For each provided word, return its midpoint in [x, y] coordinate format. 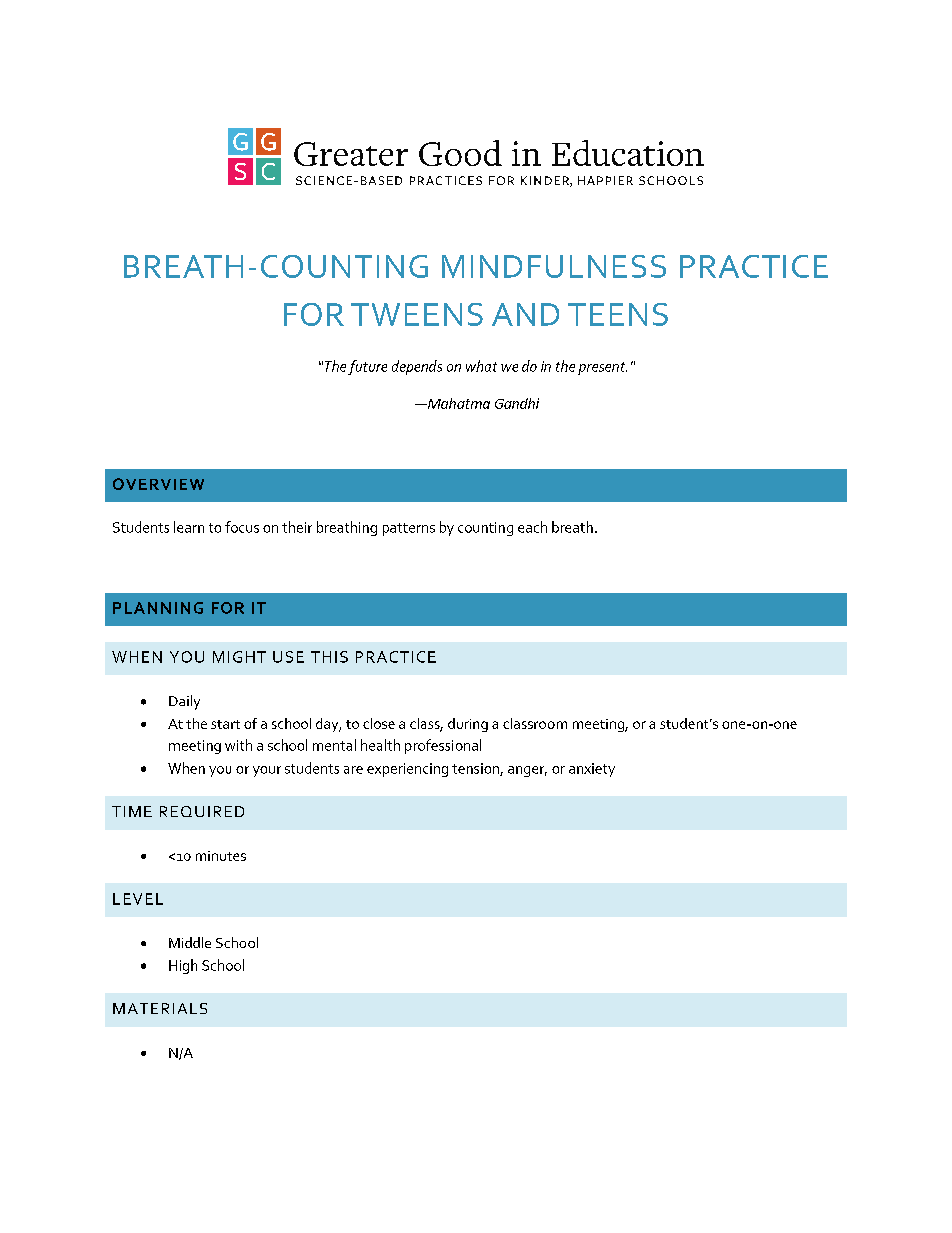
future [367, 367]
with [238, 745]
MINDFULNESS [554, 266]
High [183, 966]
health [380, 745]
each [532, 527]
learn [189, 527]
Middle [190, 942]
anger [527, 771]
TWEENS [417, 314]
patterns [409, 529]
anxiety [592, 770]
